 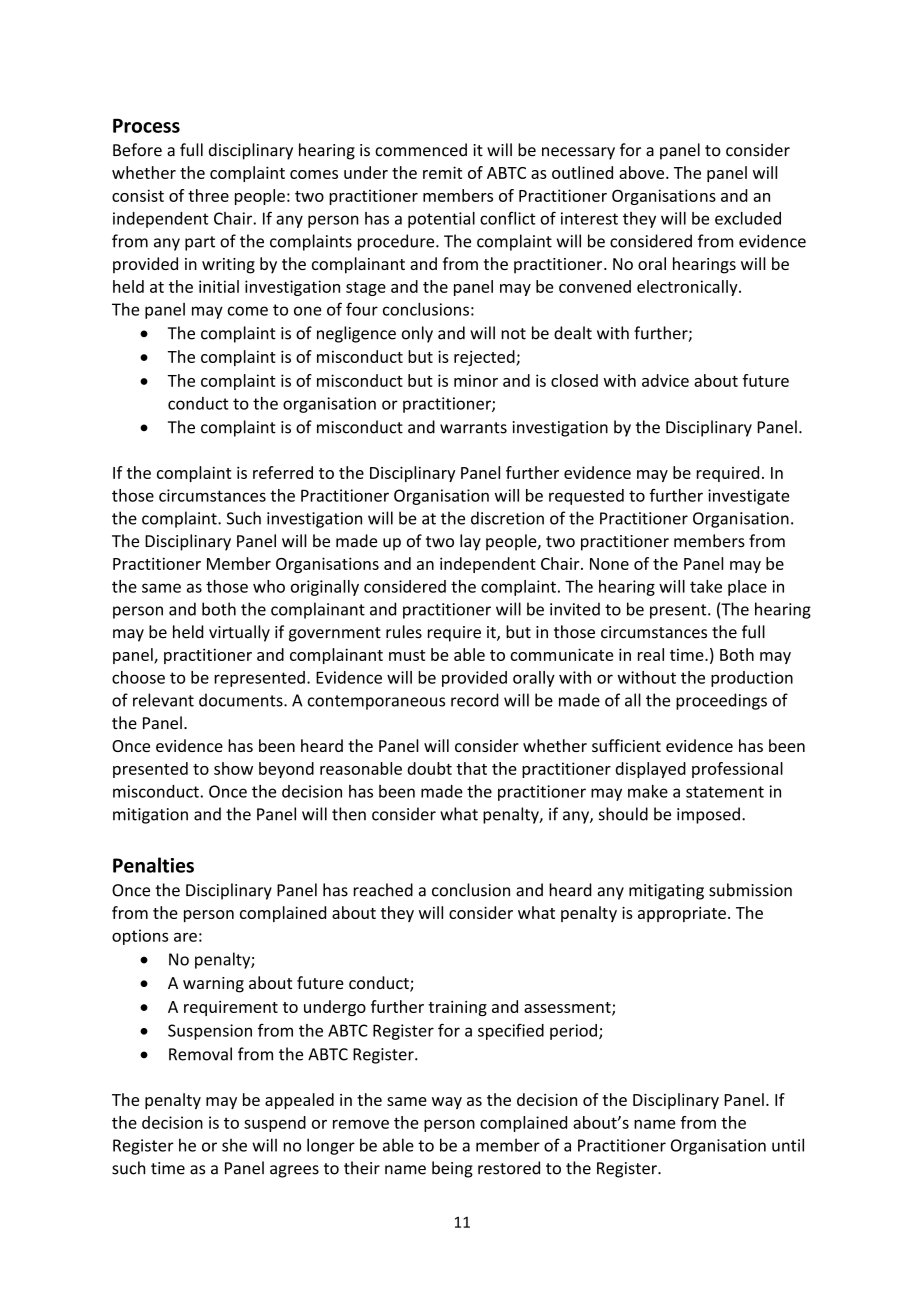 I want to click on referred, so click(x=283, y=472).
